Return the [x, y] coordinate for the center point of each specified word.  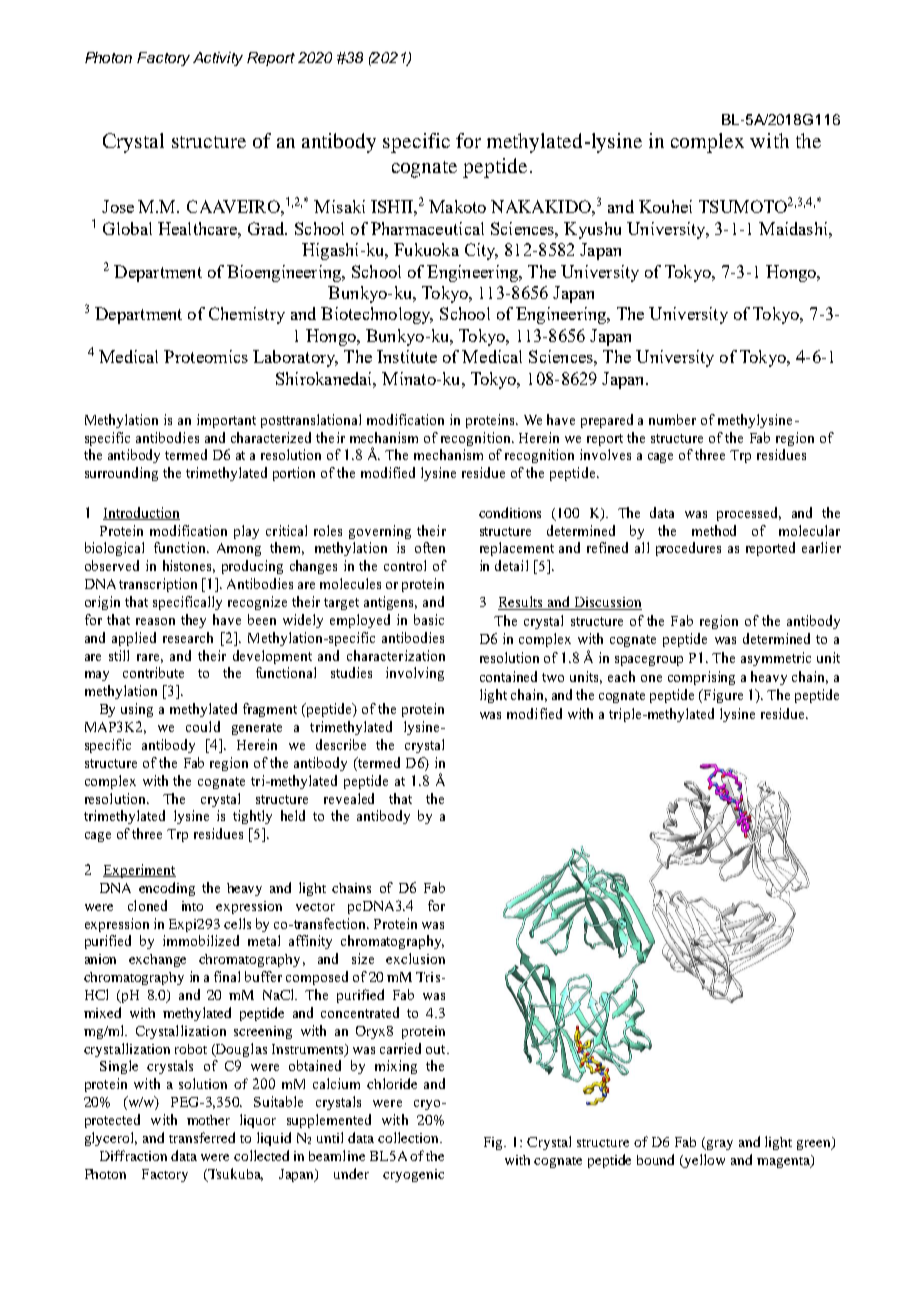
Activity [218, 59]
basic [429, 619]
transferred [202, 1137]
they [193, 621]
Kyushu [592, 230]
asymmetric [776, 659]
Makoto [457, 206]
